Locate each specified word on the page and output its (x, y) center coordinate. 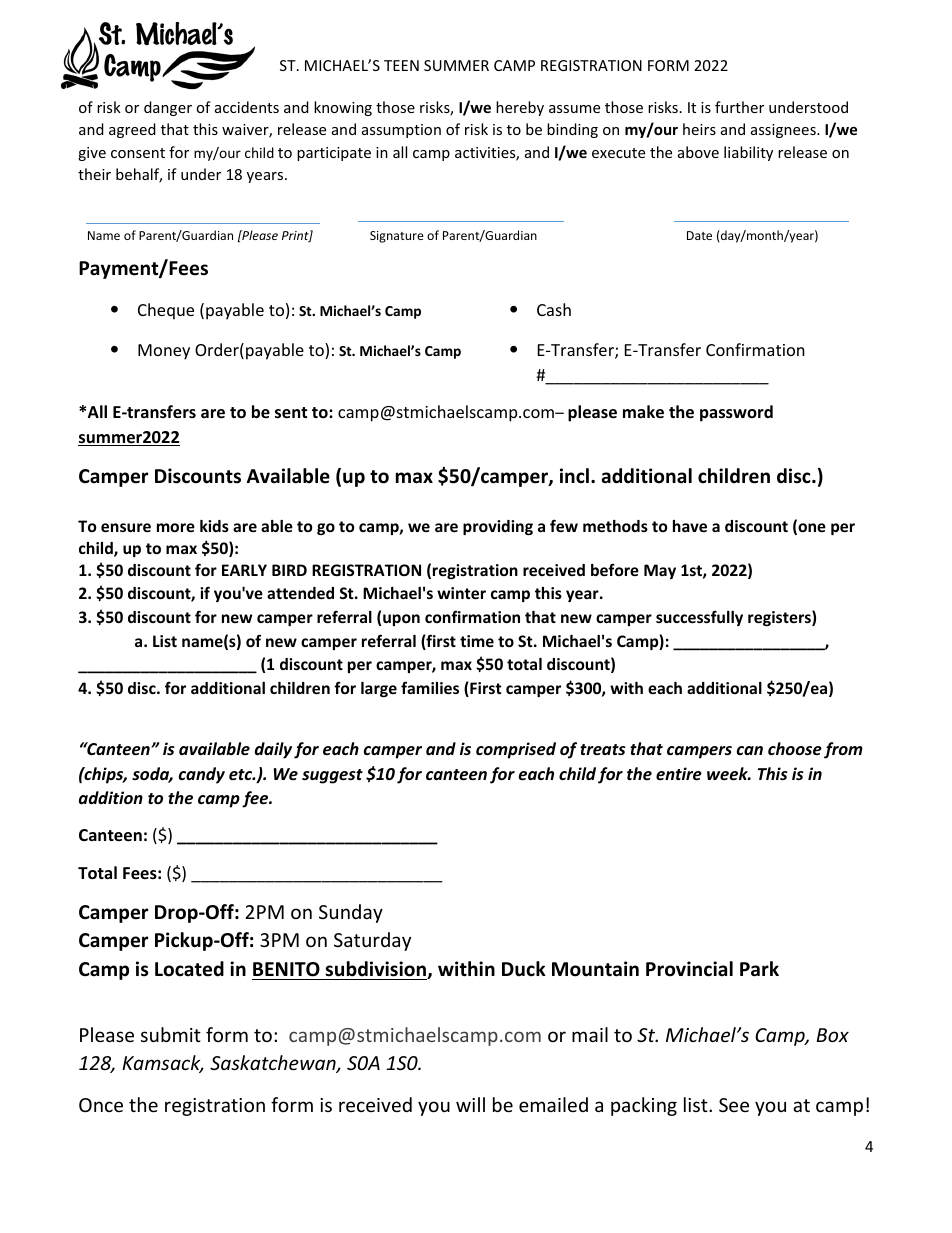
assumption (401, 131)
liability (748, 153)
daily (273, 750)
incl (574, 476)
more (176, 527)
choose (795, 749)
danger (168, 108)
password (736, 413)
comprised (516, 750)
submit (171, 1034)
